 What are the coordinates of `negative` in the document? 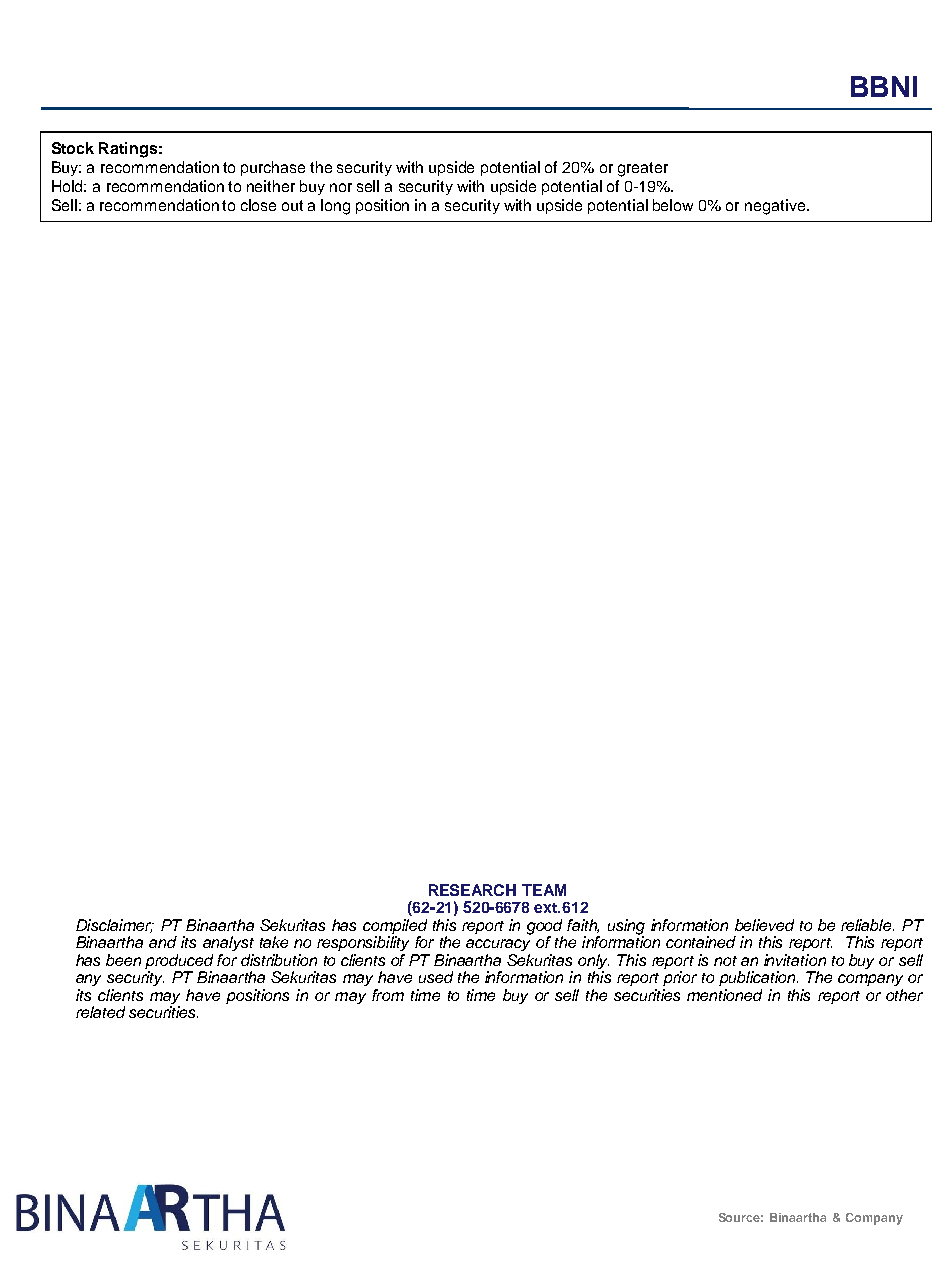 It's located at (776, 207).
